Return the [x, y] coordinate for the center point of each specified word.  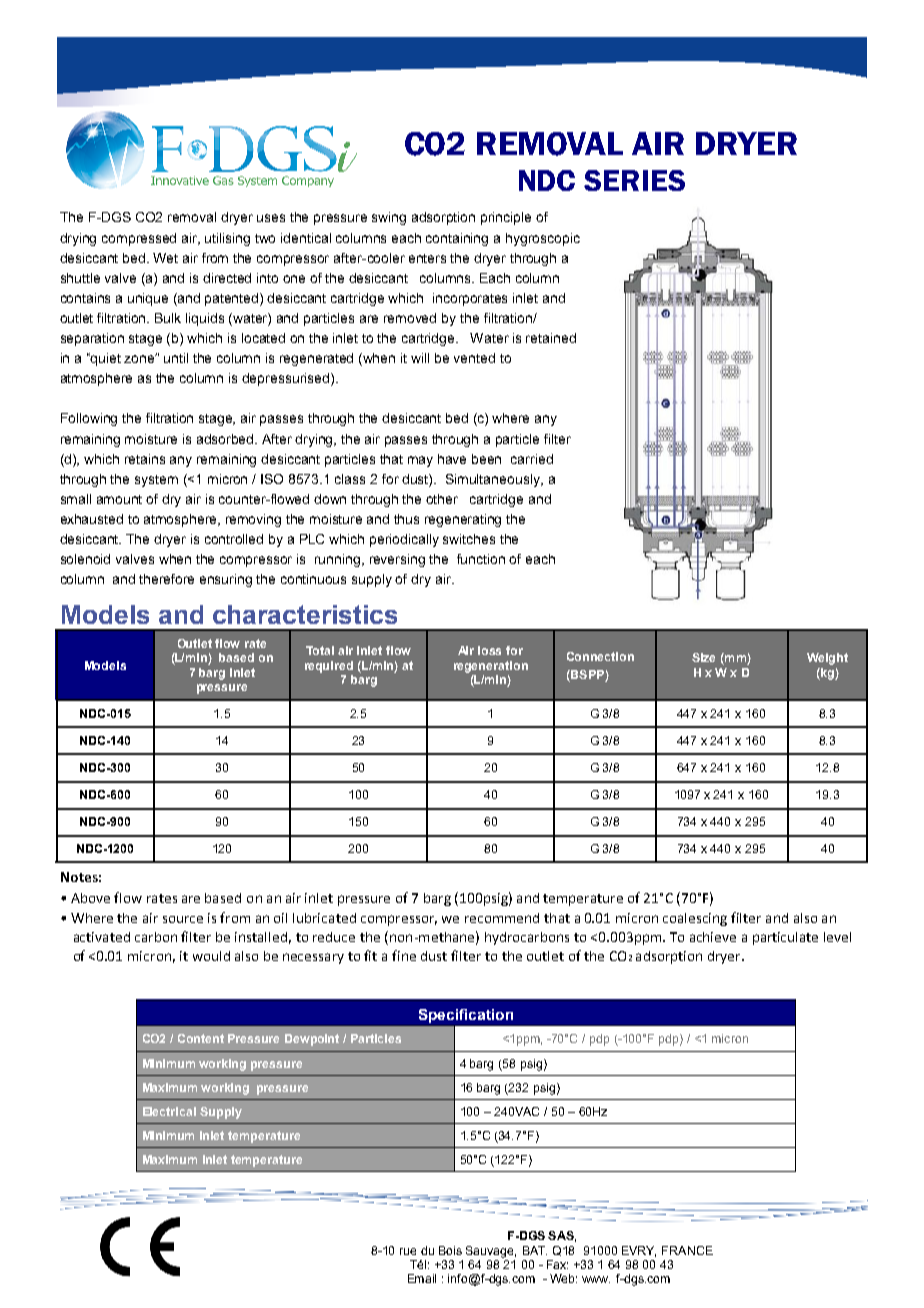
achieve [713, 937]
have [452, 459]
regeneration [491, 667]
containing [457, 239]
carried [532, 459]
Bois [450, 1250]
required [329, 667]
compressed [139, 239]
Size [703, 657]
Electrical [169, 1111]
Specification [466, 1016]
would [211, 956]
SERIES [634, 180]
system [156, 481]
